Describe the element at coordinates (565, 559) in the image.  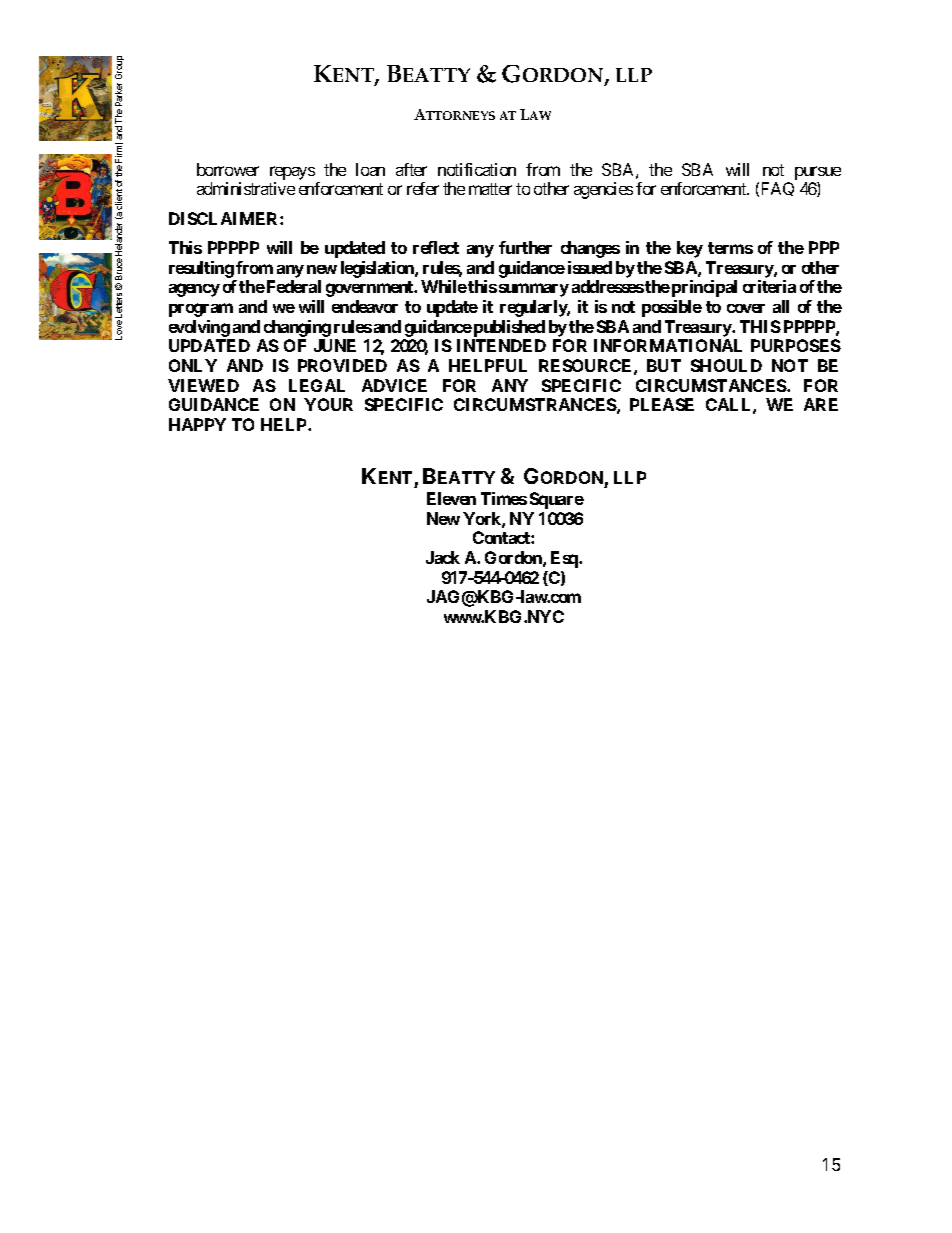
I see `Esq` at that location.
